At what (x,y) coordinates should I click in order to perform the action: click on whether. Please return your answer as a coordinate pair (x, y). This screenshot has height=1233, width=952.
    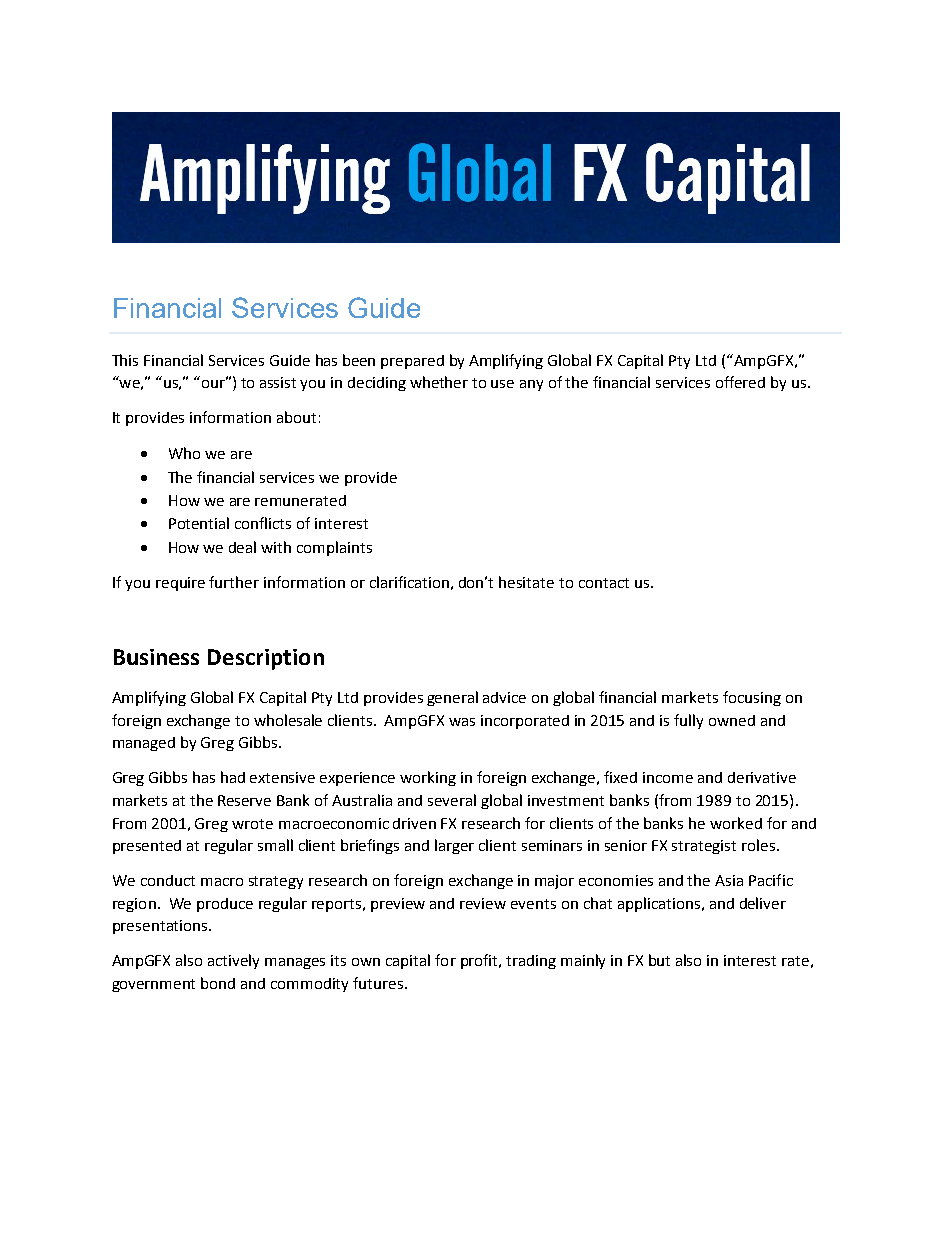
    Looking at the image, I should click on (439, 382).
